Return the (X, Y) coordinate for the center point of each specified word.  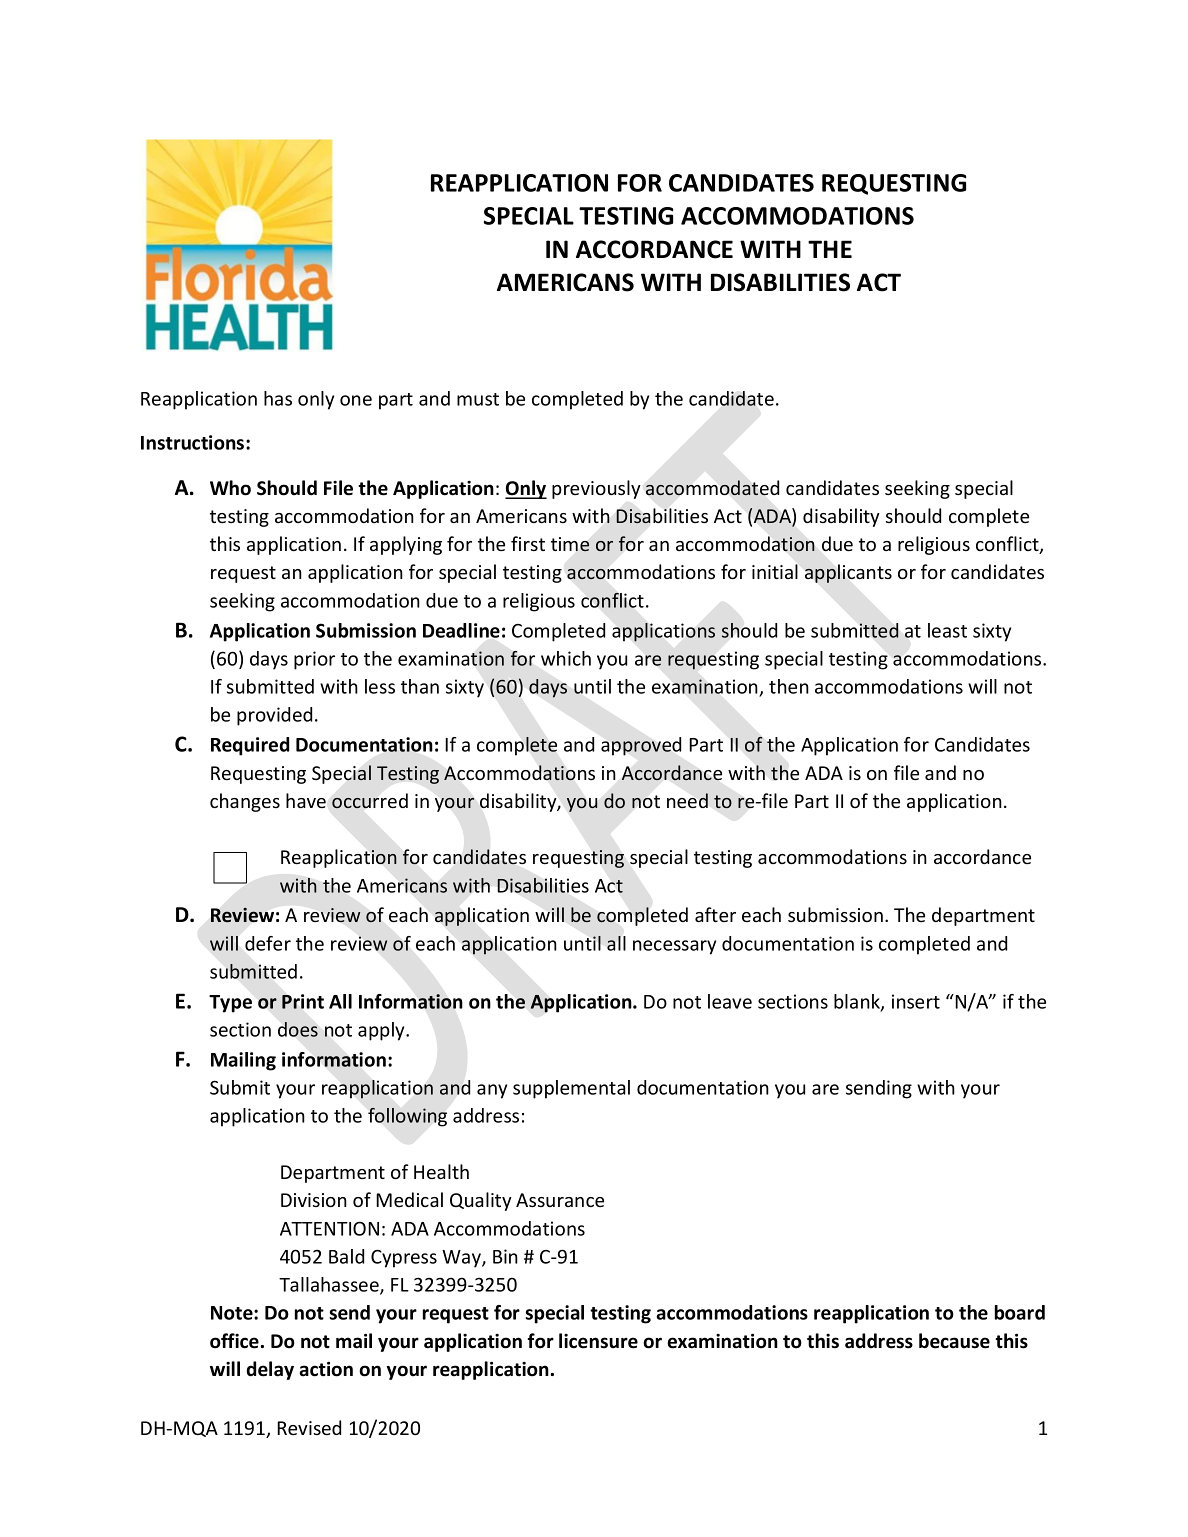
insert (916, 1001)
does (298, 1029)
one (356, 400)
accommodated (712, 487)
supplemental (571, 1089)
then (789, 686)
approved (641, 746)
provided (274, 716)
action (326, 1369)
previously (596, 489)
